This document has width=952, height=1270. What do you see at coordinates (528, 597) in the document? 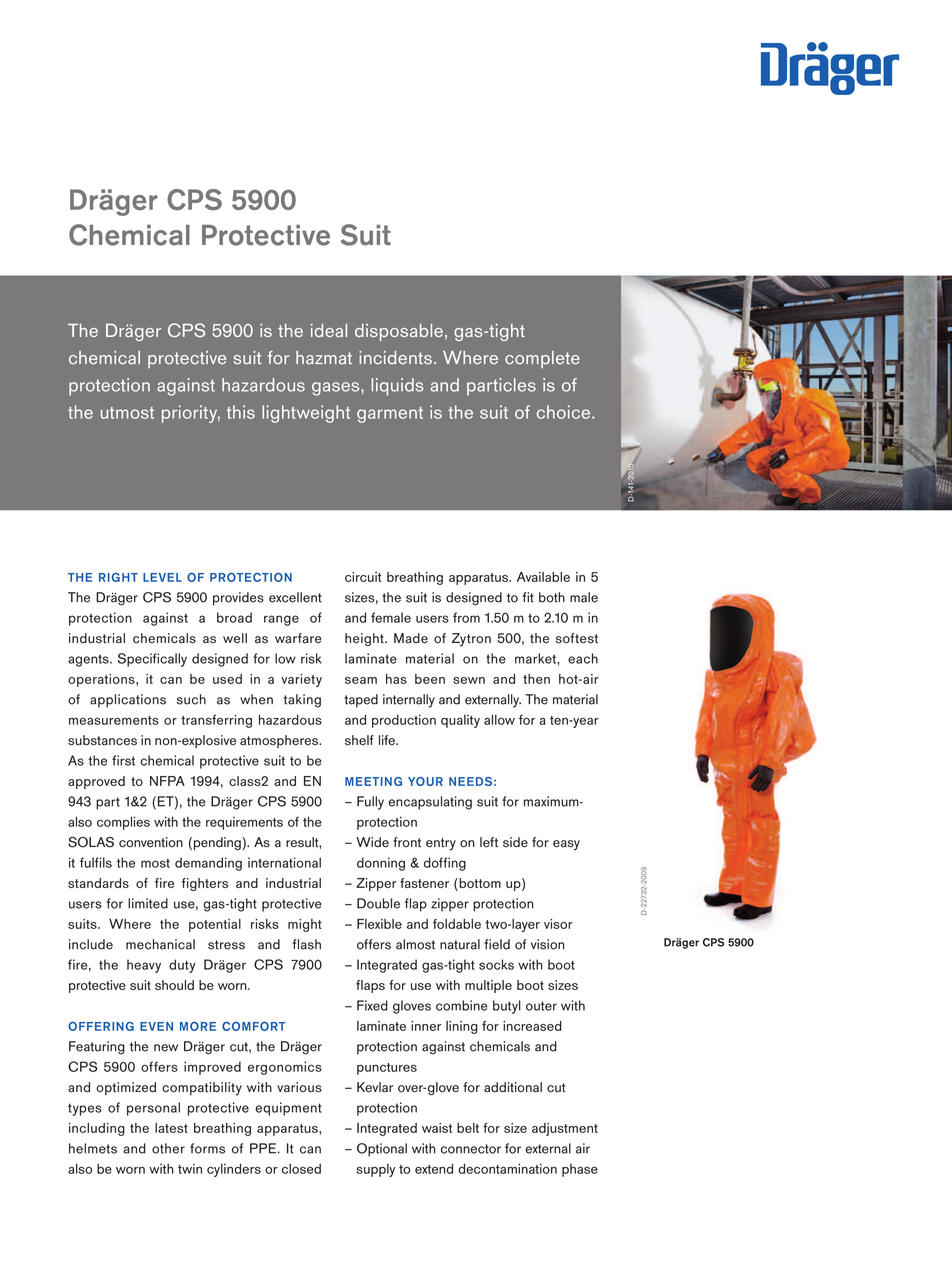
I see `fit` at bounding box center [528, 597].
